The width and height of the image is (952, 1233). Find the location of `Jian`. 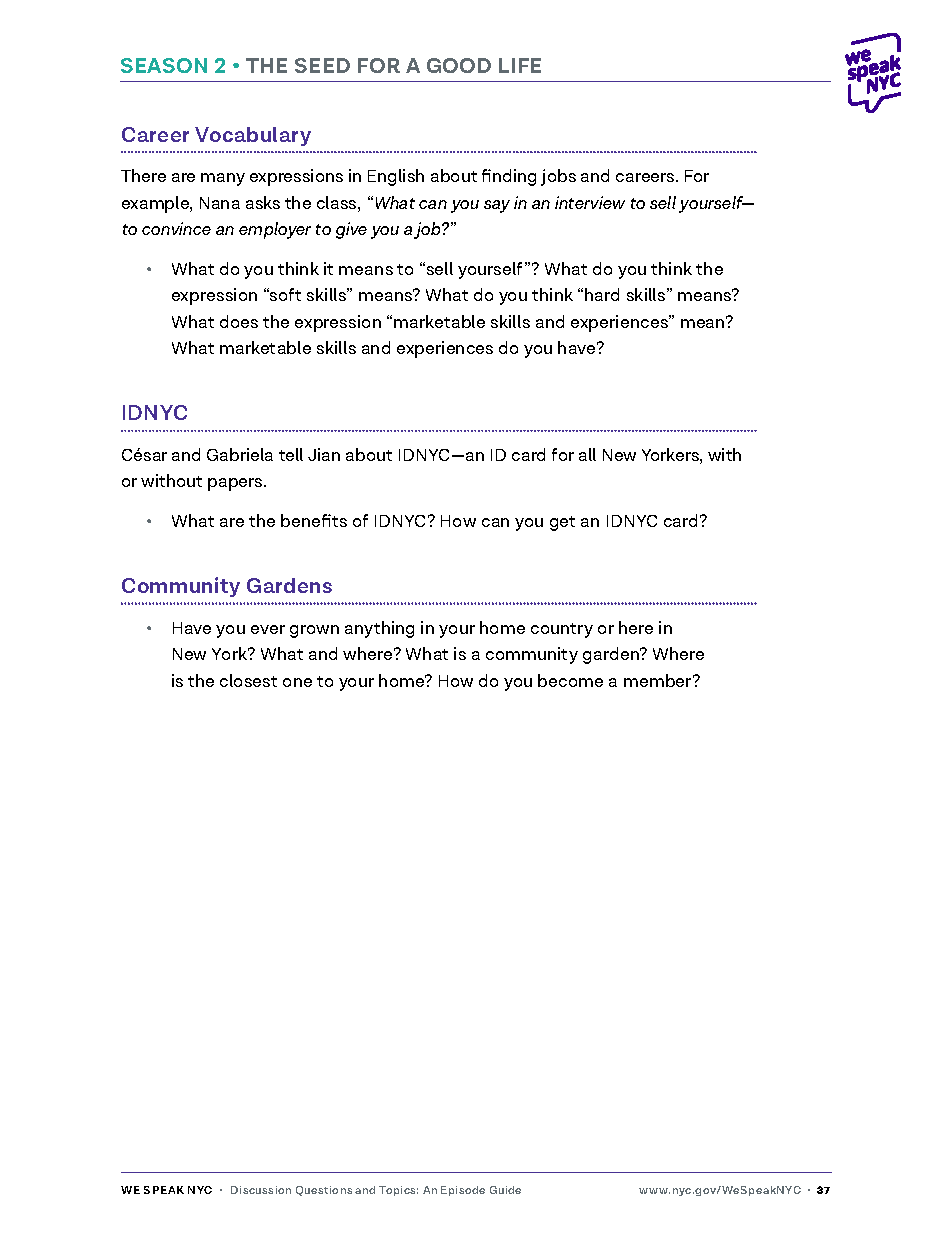

Jian is located at coordinates (324, 454).
